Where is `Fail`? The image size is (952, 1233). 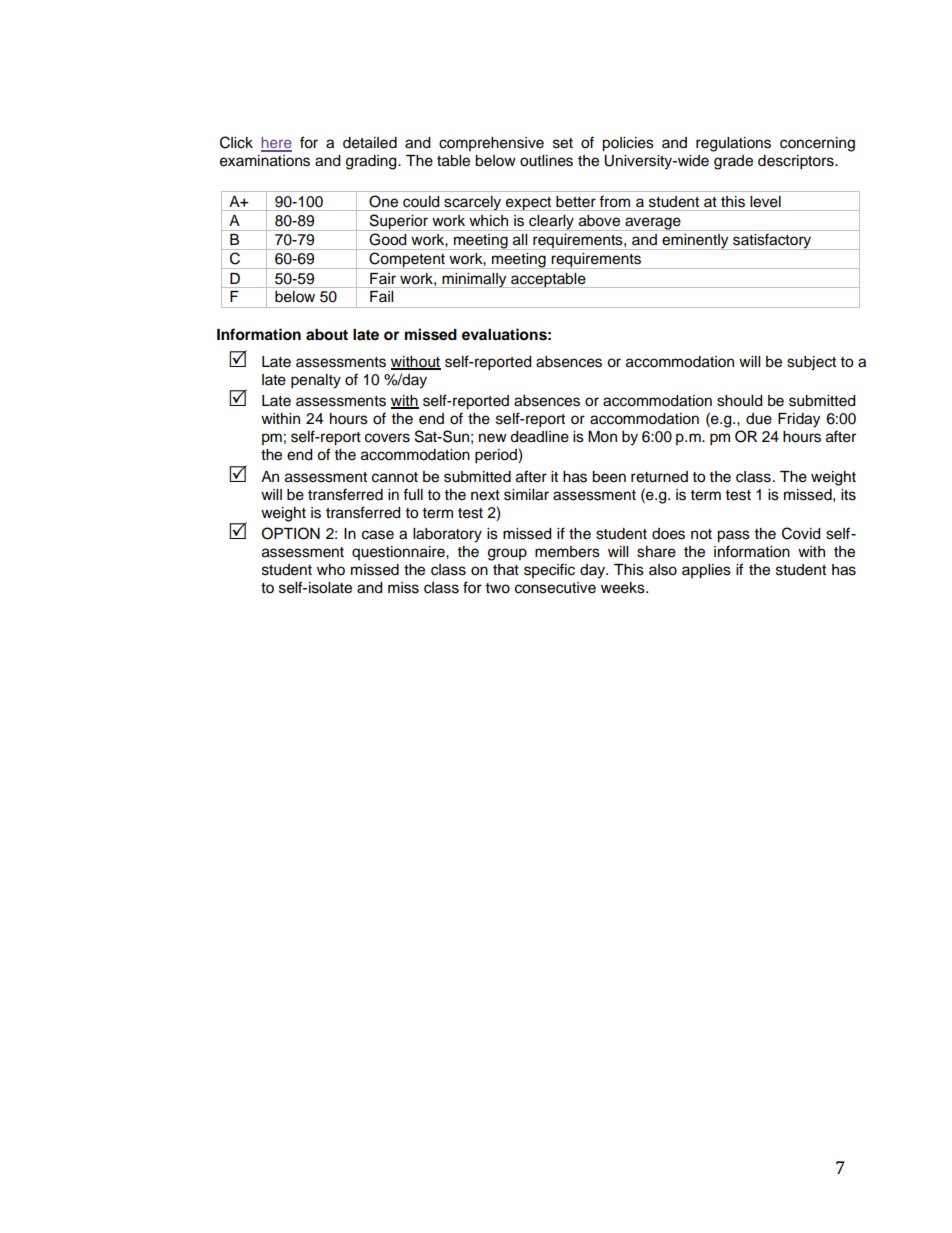 Fail is located at coordinates (381, 296).
